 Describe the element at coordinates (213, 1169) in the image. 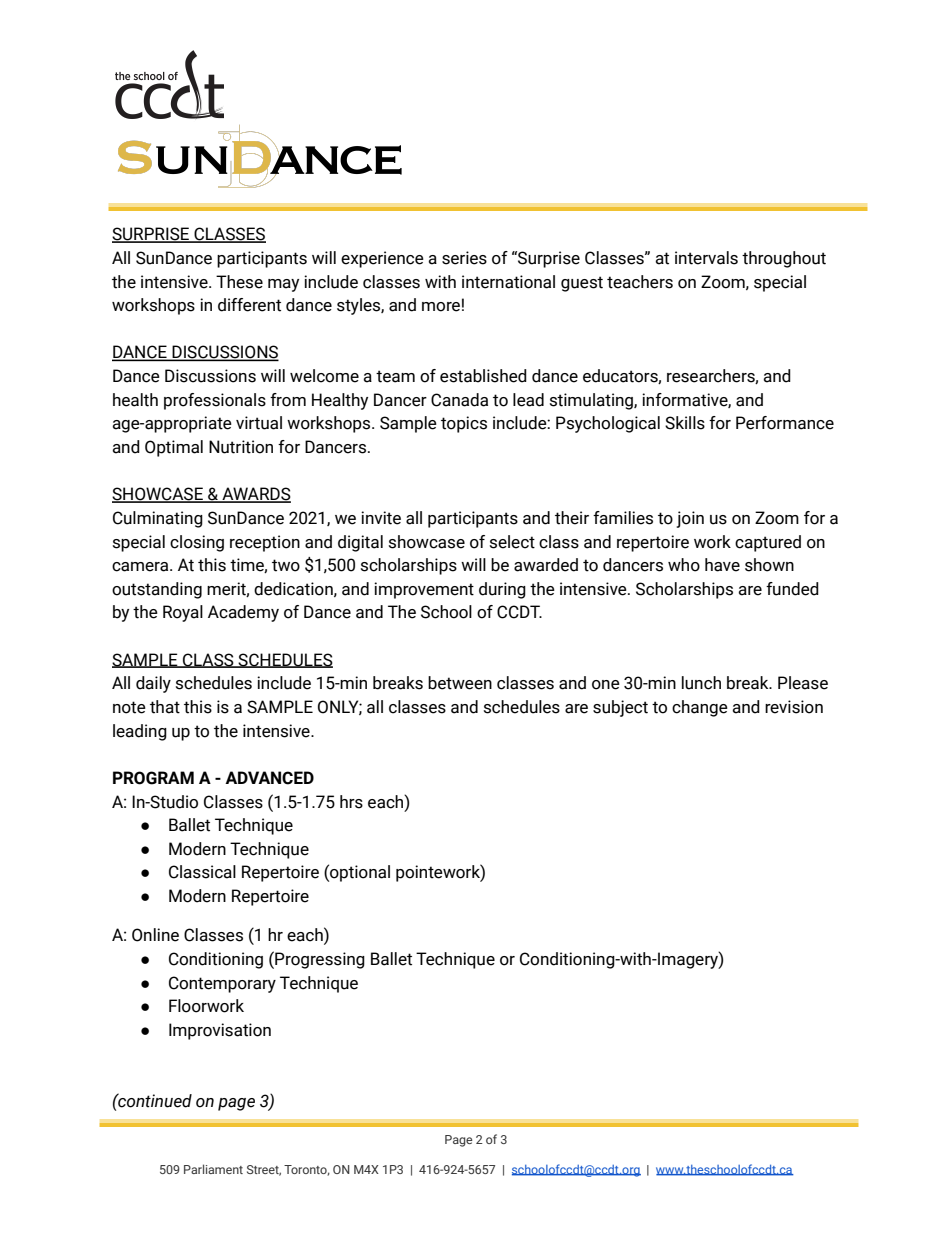

I see `Parliament` at that location.
